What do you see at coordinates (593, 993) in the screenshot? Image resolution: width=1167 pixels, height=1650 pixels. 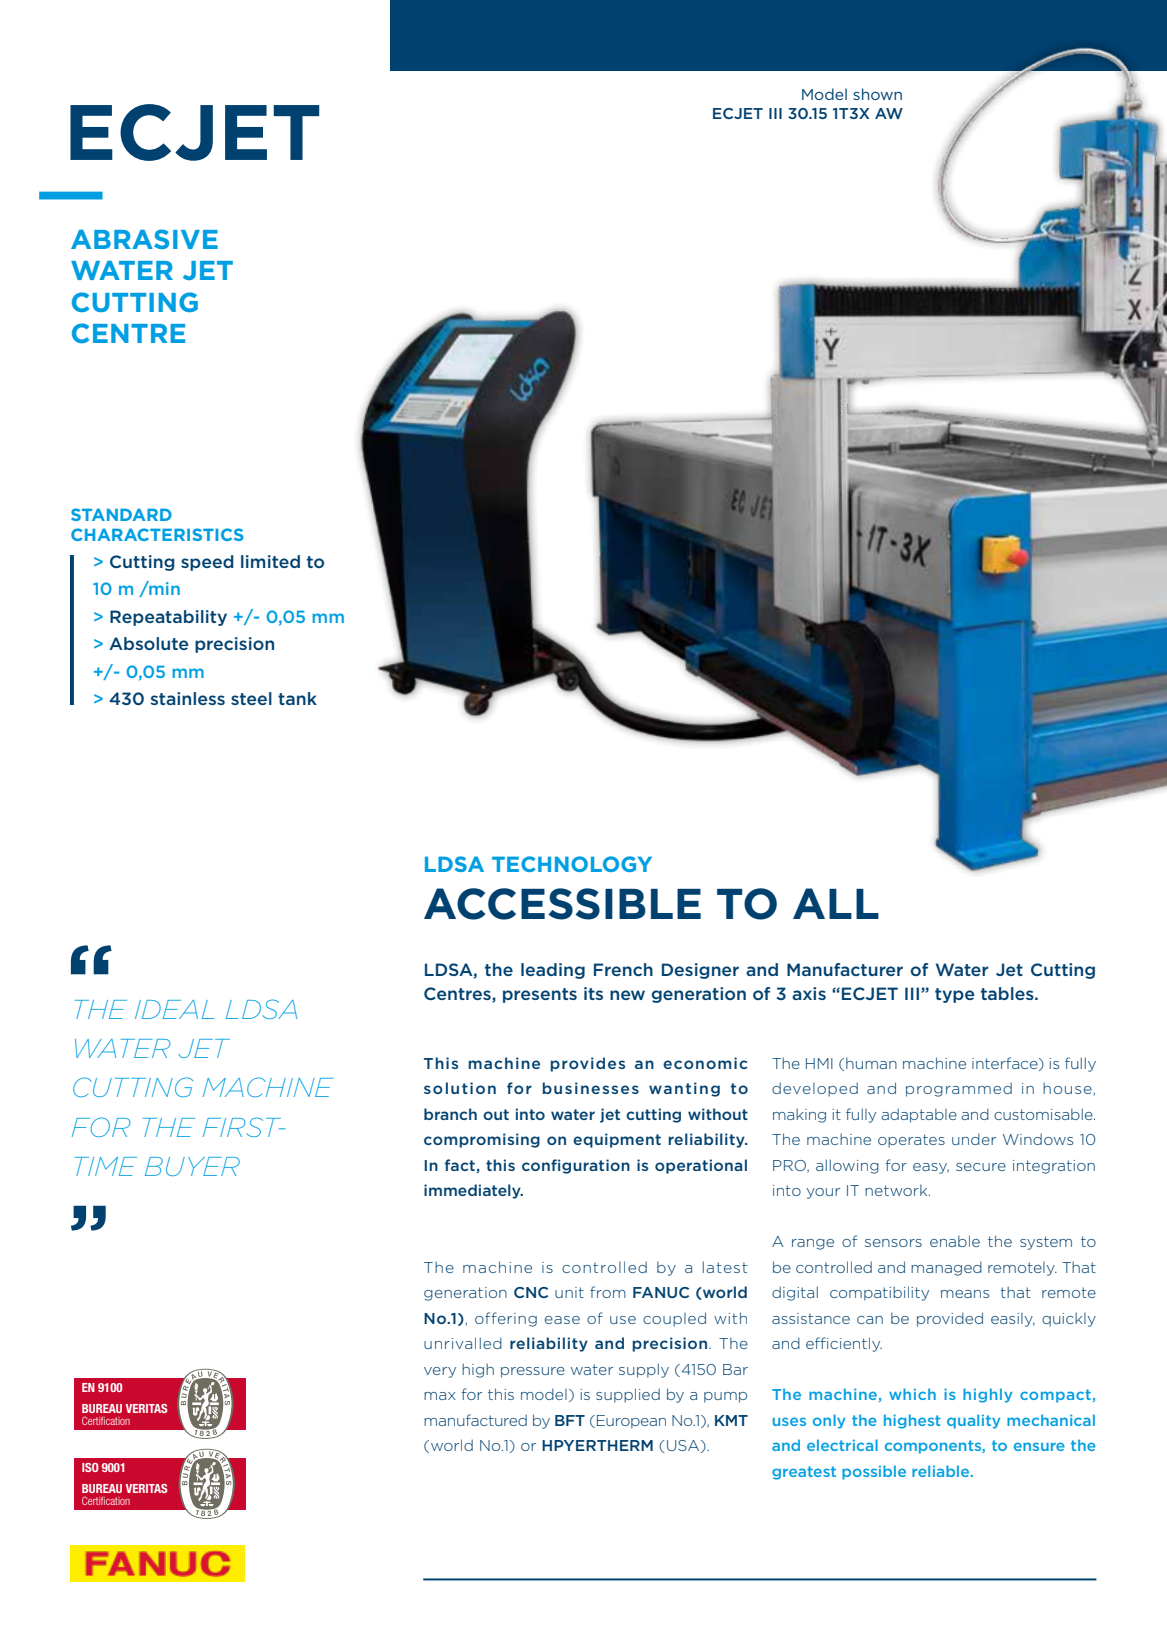 I see `its` at bounding box center [593, 993].
